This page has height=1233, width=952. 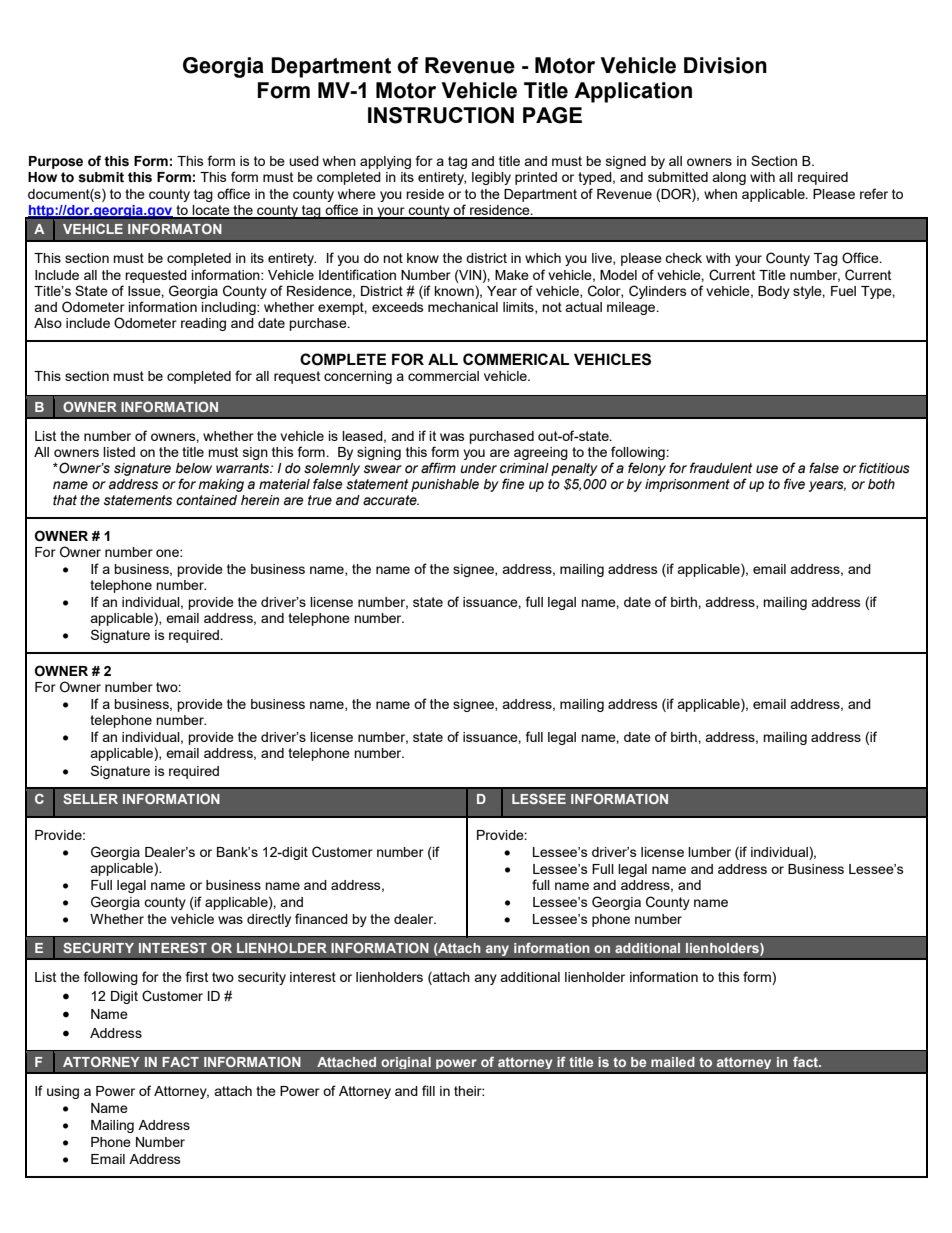 I want to click on original, so click(x=406, y=1062).
